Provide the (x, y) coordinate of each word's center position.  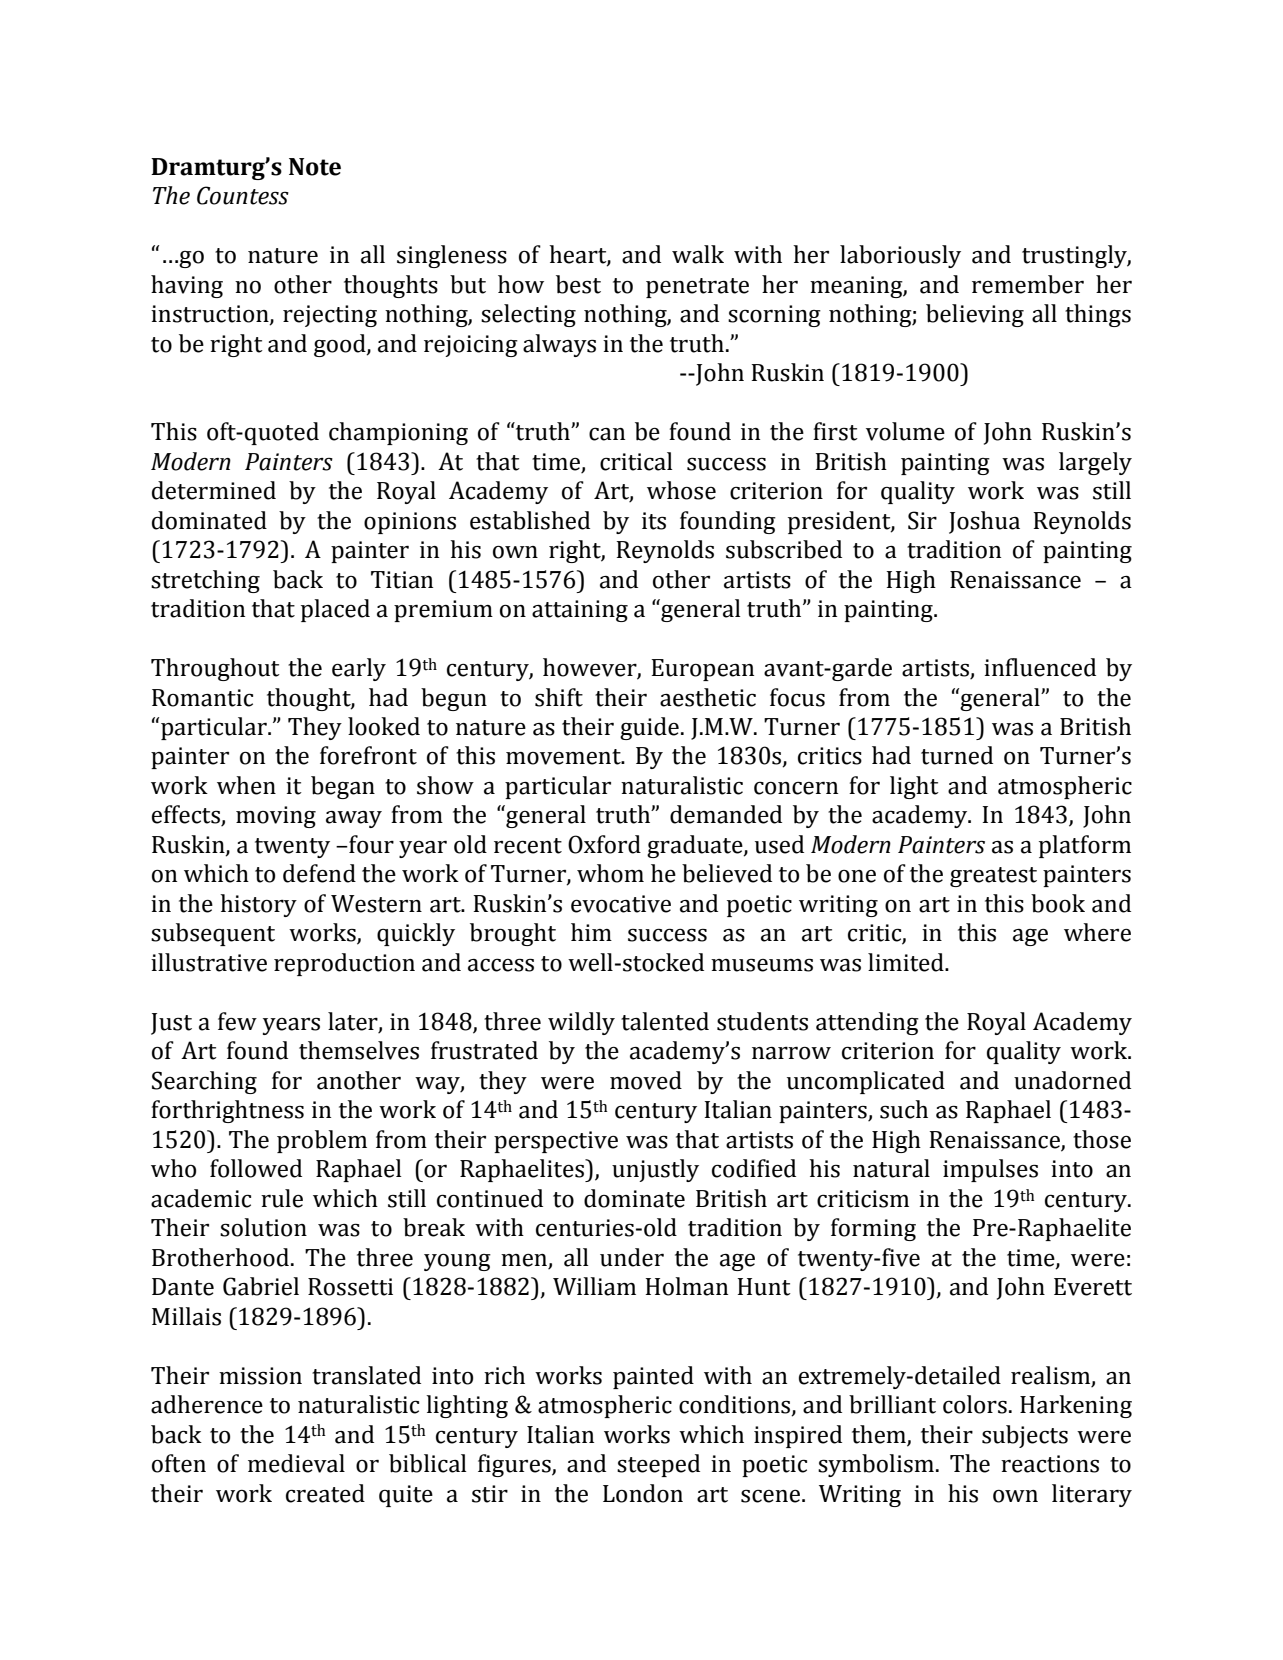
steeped (658, 1465)
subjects (1025, 1436)
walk (698, 254)
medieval (296, 1463)
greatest (993, 877)
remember (1028, 284)
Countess (243, 195)
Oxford (604, 844)
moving (276, 817)
